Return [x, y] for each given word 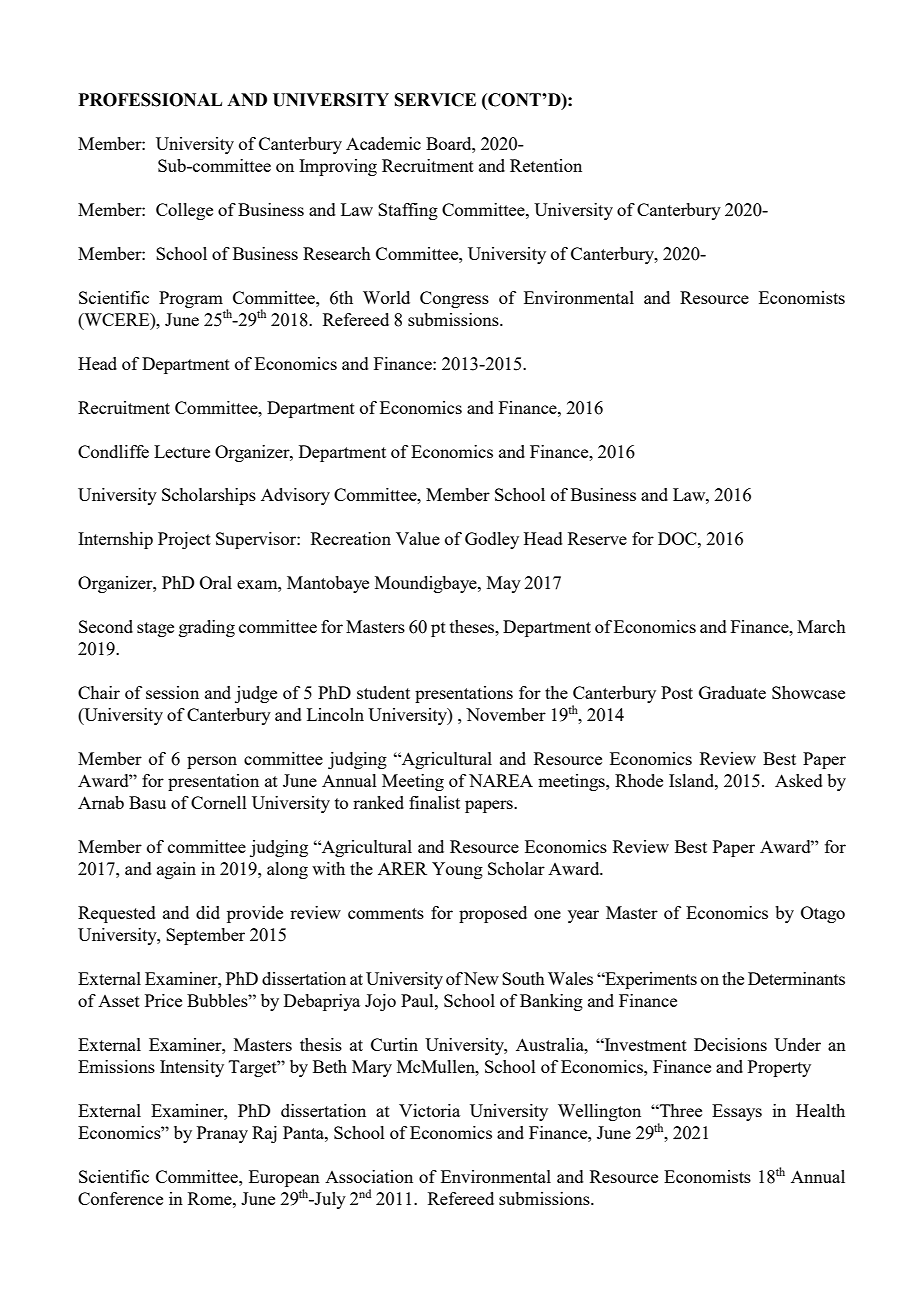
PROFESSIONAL [150, 100]
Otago [823, 914]
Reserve [597, 538]
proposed [493, 914]
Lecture [182, 451]
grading [207, 628]
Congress [454, 299]
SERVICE [435, 100]
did [208, 912]
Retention [546, 165]
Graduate [732, 692]
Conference [120, 1198]
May [504, 584]
